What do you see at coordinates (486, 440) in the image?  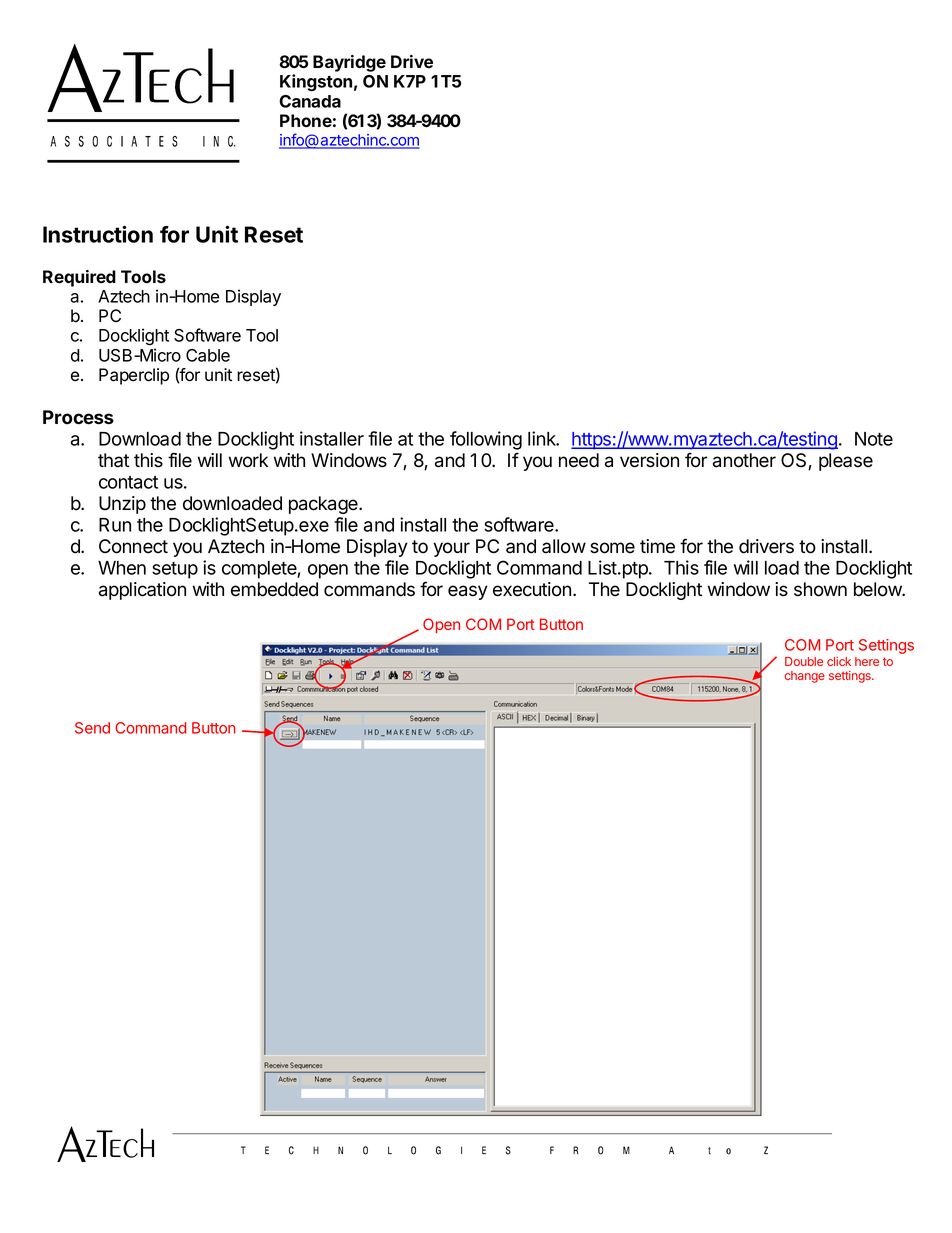 I see `following` at bounding box center [486, 440].
